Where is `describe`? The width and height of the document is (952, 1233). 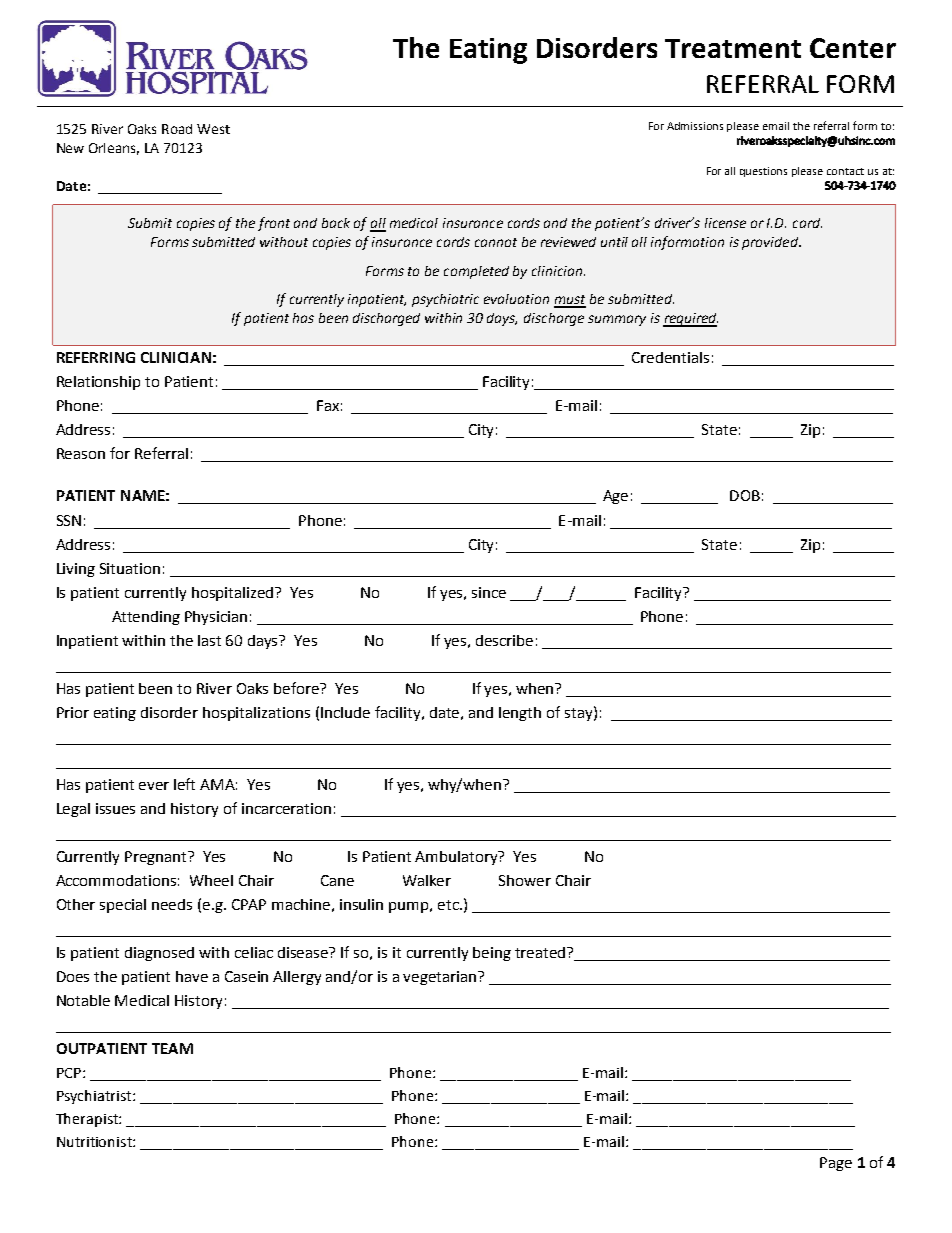 describe is located at coordinates (504, 640).
